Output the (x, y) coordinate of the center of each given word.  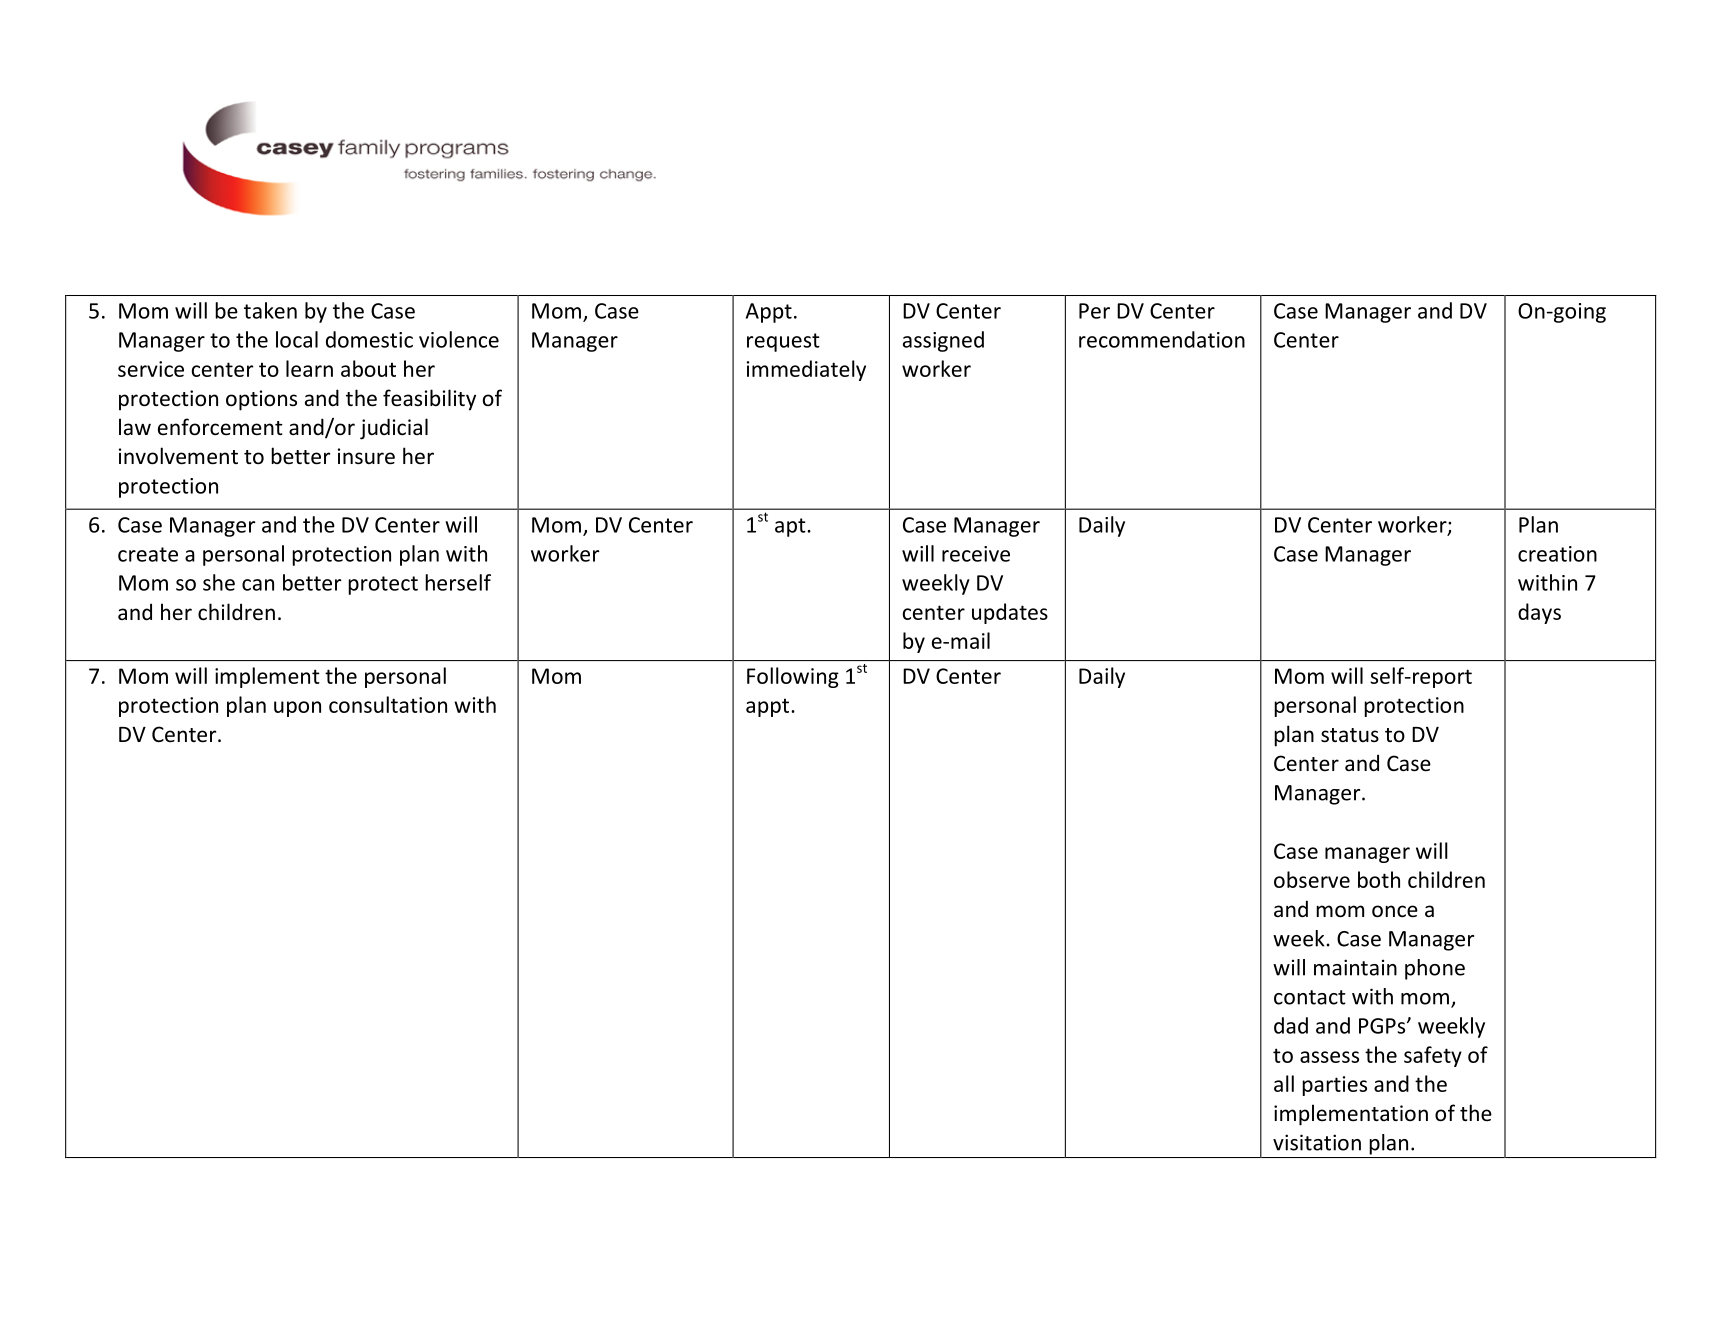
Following (793, 677)
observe (1312, 879)
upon (297, 709)
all (1284, 1083)
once (1395, 911)
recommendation (1162, 339)
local (297, 339)
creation (1557, 554)
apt (791, 527)
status (1350, 735)
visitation (1317, 1142)
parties (1334, 1086)
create (148, 554)
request (783, 342)
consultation (388, 704)
